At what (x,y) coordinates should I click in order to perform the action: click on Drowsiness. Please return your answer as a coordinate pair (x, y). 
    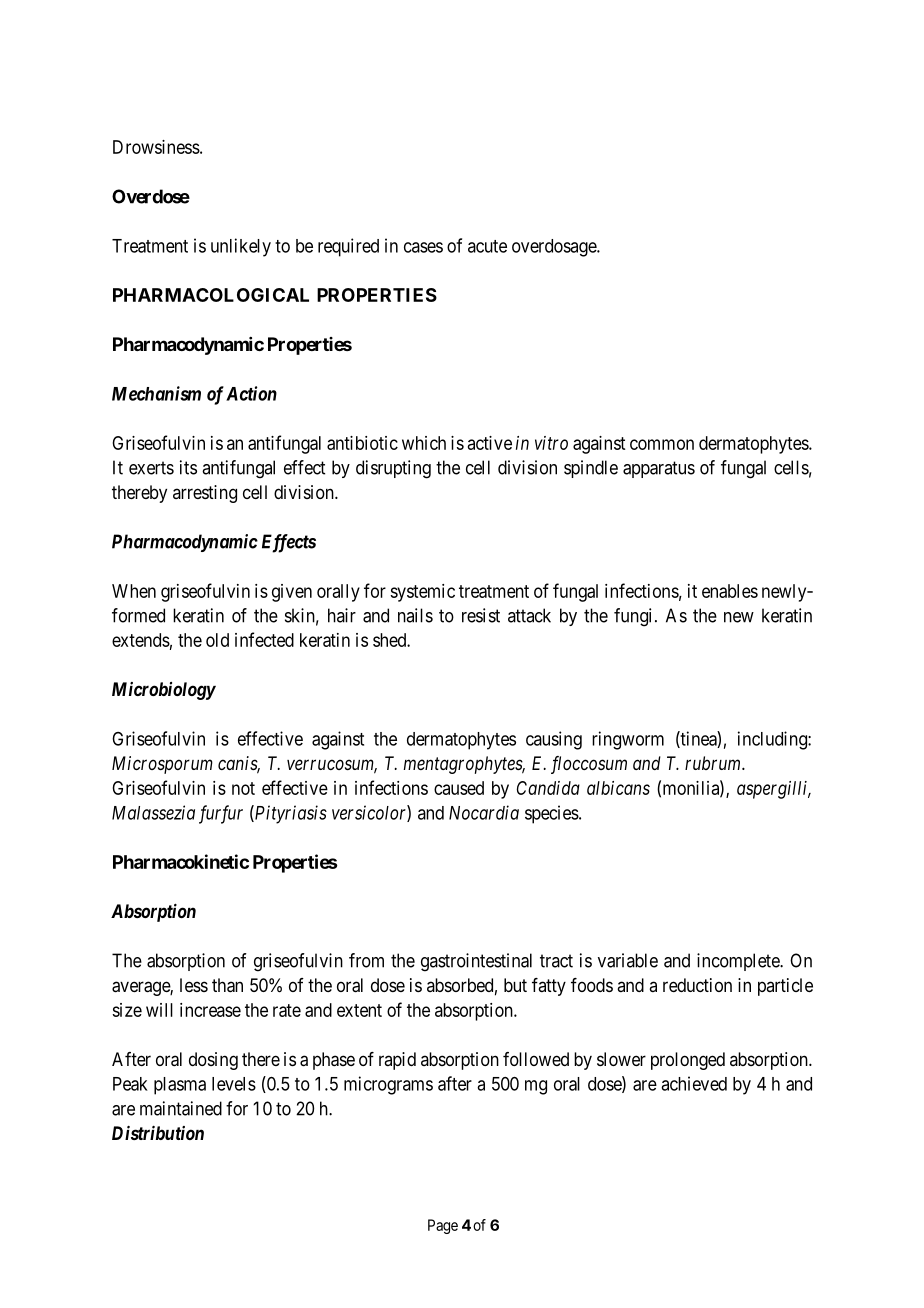
    Looking at the image, I should click on (156, 147).
